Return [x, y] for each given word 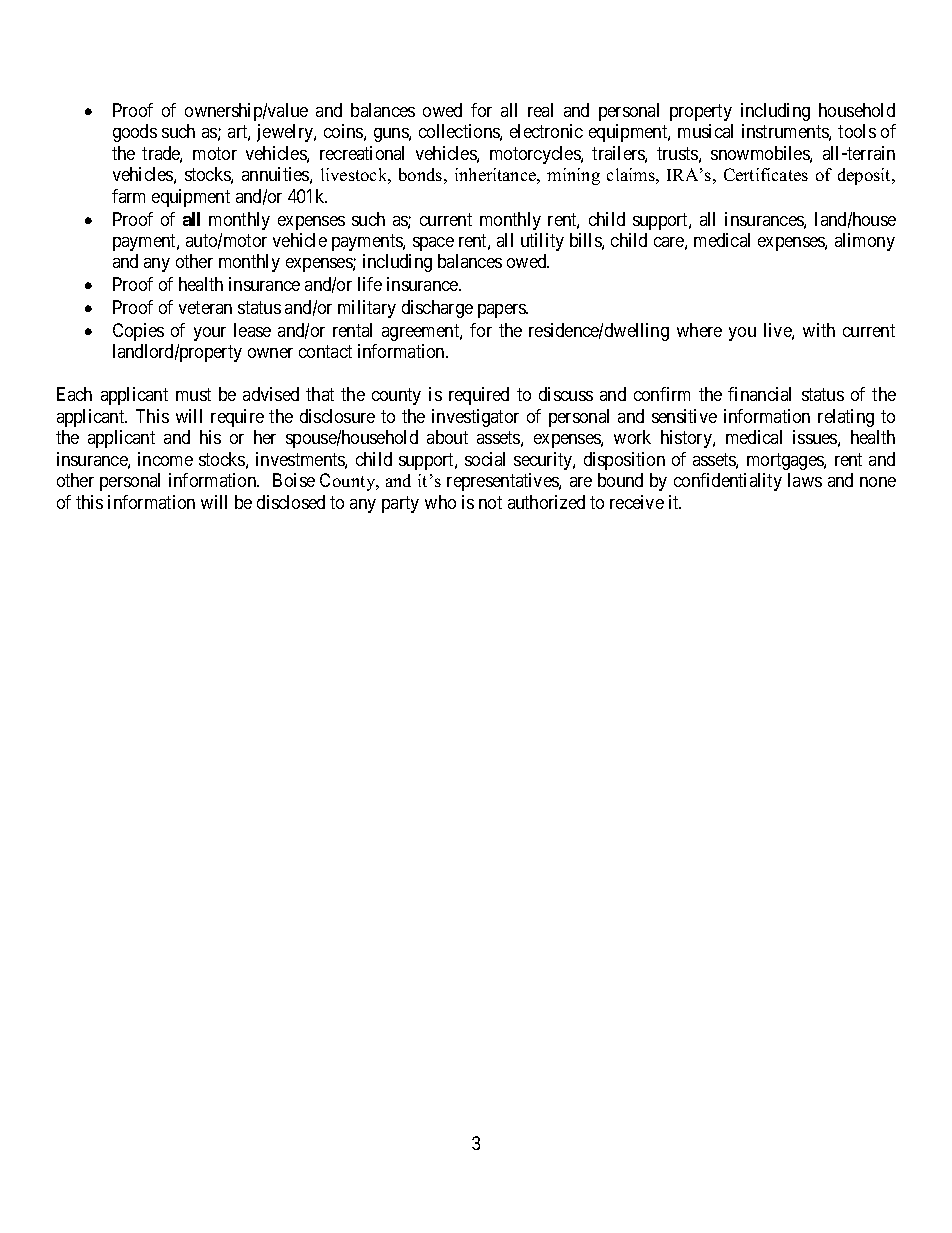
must [193, 395]
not [490, 502]
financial [759, 394]
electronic [546, 131]
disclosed [291, 502]
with [819, 330]
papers [503, 311]
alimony [865, 242]
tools [857, 131]
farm [128, 196]
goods [135, 133]
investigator [475, 418]
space [433, 244]
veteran [205, 307]
